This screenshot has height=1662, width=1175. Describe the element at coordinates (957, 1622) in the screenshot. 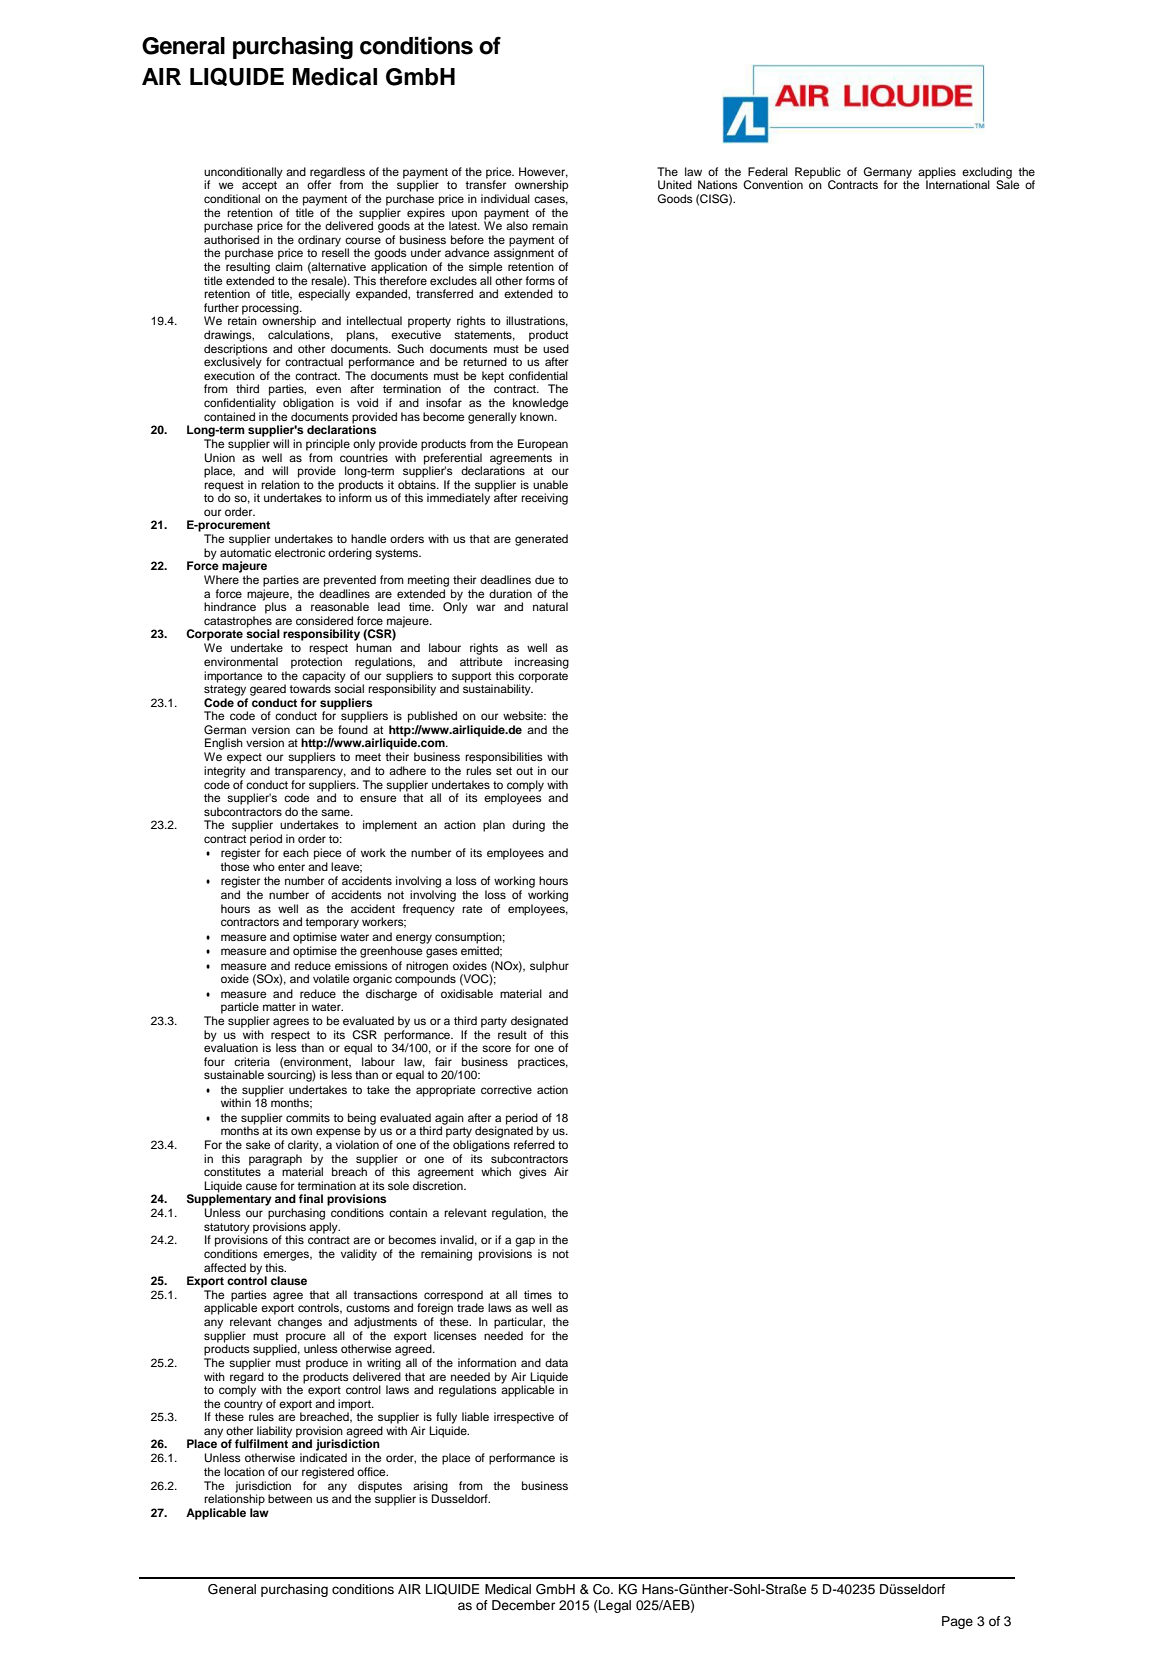

I see `Page` at that location.
